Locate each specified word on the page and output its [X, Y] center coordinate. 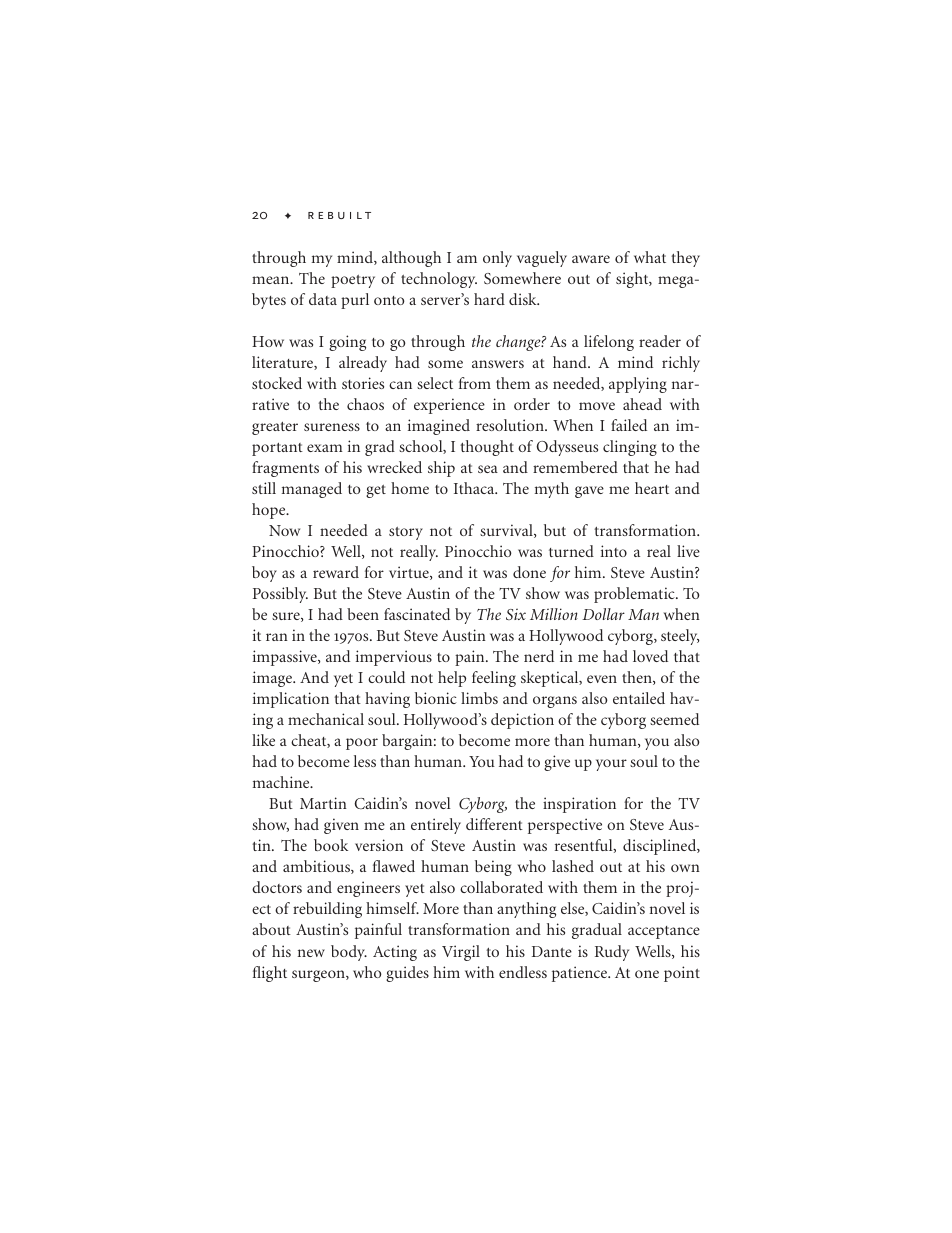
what [650, 257]
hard [489, 299]
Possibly [280, 595]
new [311, 953]
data [323, 299]
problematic [635, 595]
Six [516, 614]
